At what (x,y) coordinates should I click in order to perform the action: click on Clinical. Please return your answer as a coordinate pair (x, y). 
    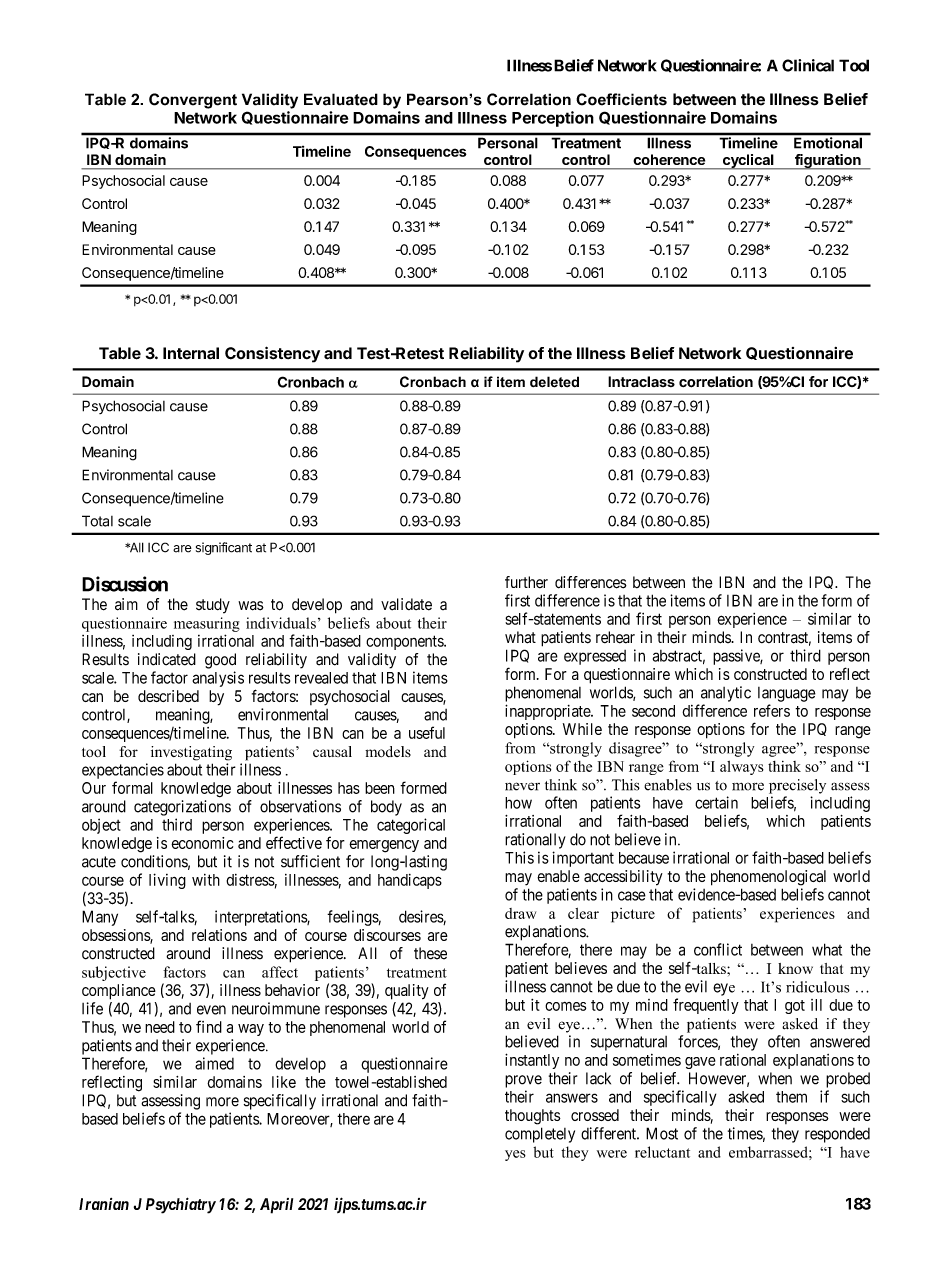
    Looking at the image, I should click on (808, 65).
